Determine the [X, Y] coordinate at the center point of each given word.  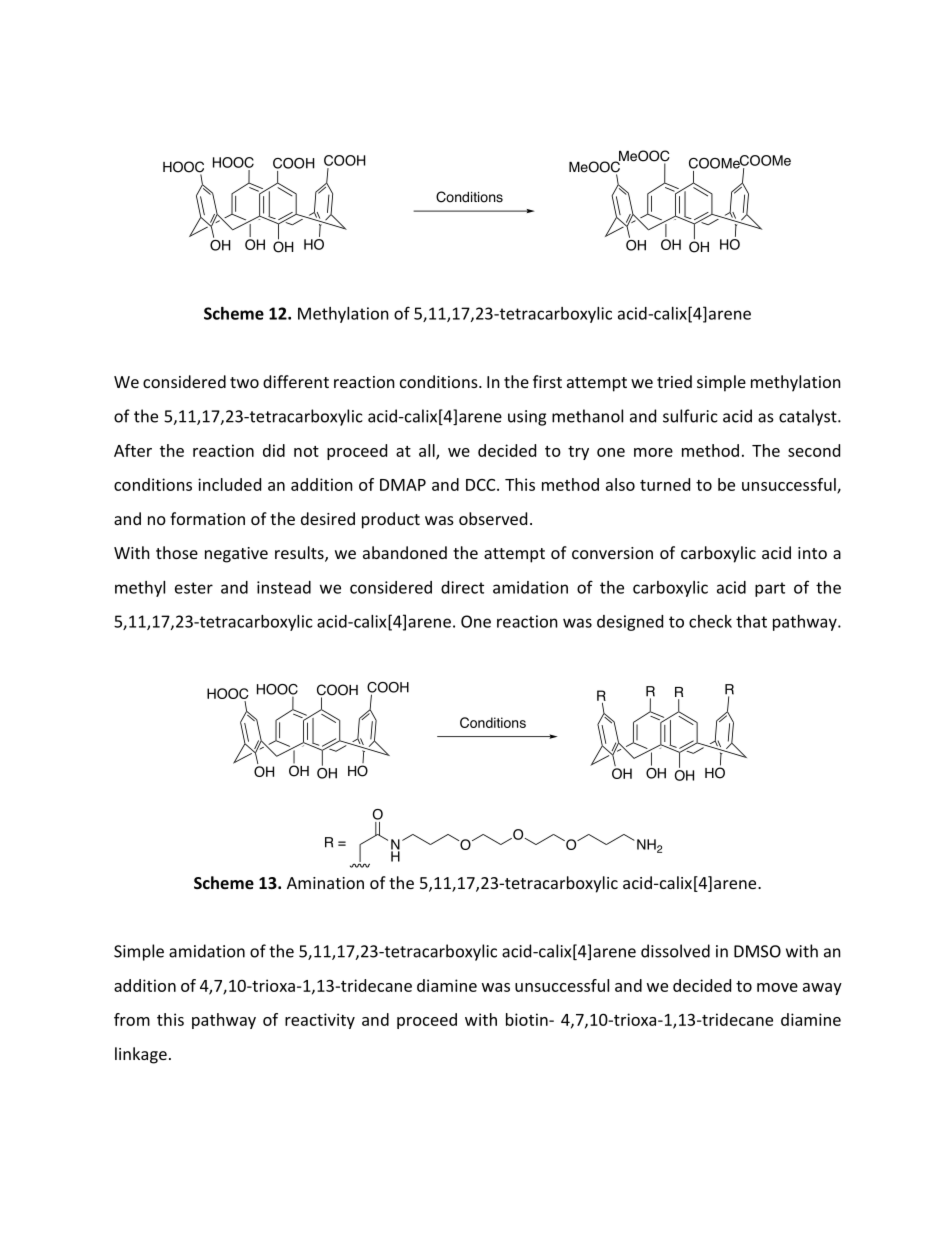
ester [194, 588]
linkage [141, 1055]
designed [630, 623]
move [777, 987]
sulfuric [690, 416]
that [751, 621]
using [527, 418]
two [244, 382]
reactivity [320, 1021]
